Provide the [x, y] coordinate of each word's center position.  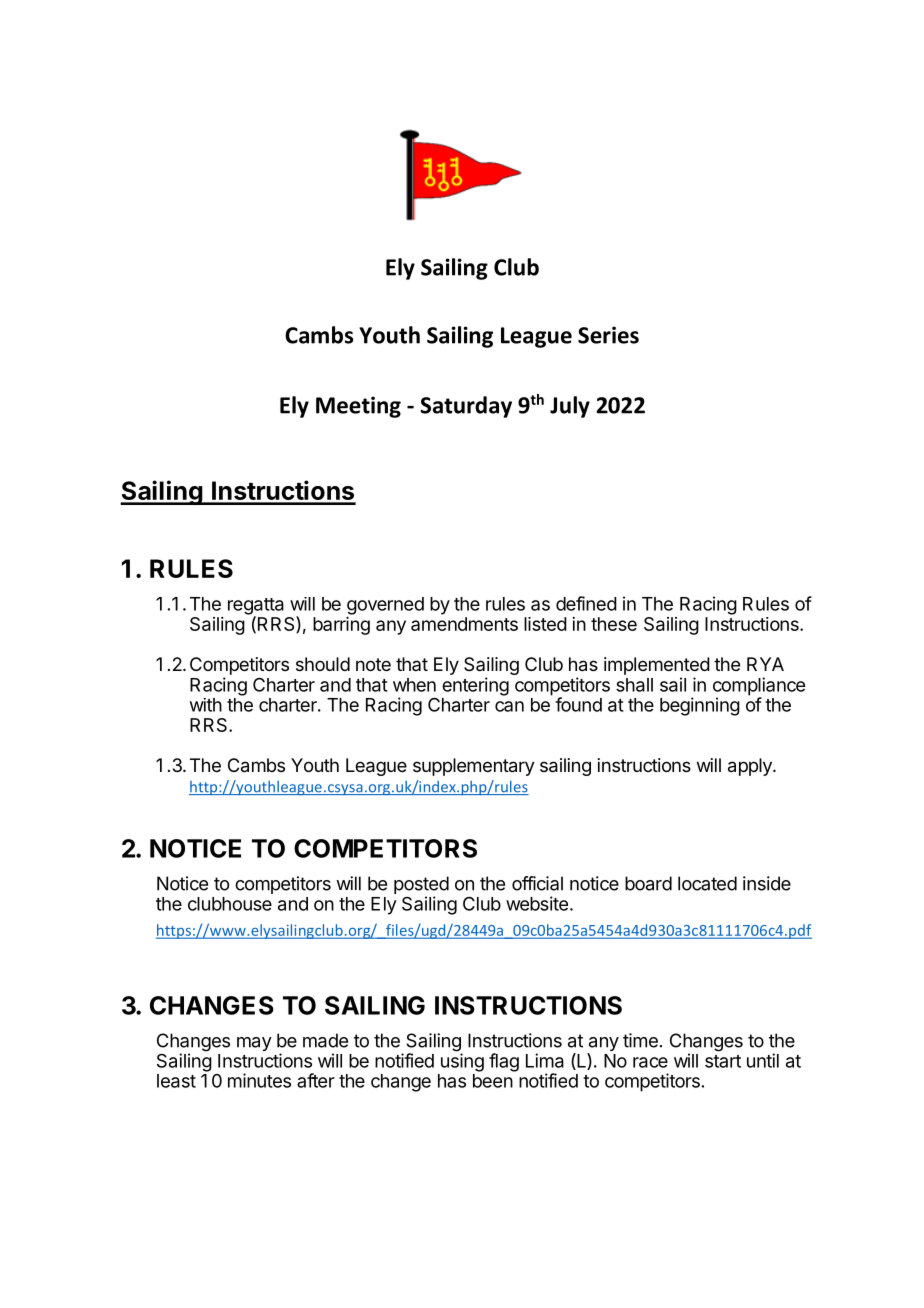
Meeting [358, 407]
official [537, 883]
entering [475, 686]
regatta [256, 607]
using [462, 1062]
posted [421, 886]
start [723, 1061]
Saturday [466, 407]
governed [385, 606]
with [206, 705]
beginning [700, 706]
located [707, 883]
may [254, 1044]
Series [608, 335]
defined [586, 603]
